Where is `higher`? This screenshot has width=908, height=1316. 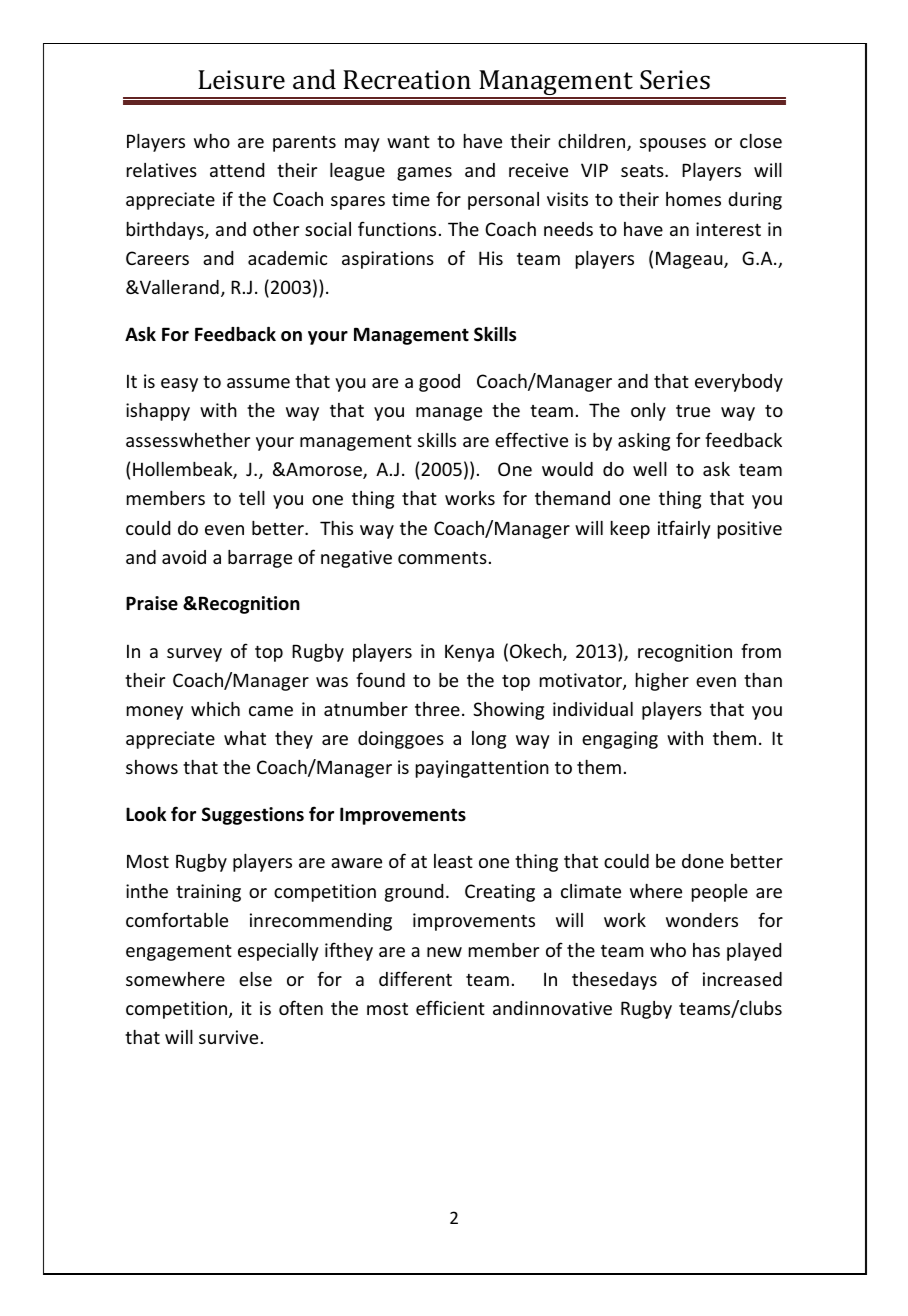 higher is located at coordinates (662, 682).
